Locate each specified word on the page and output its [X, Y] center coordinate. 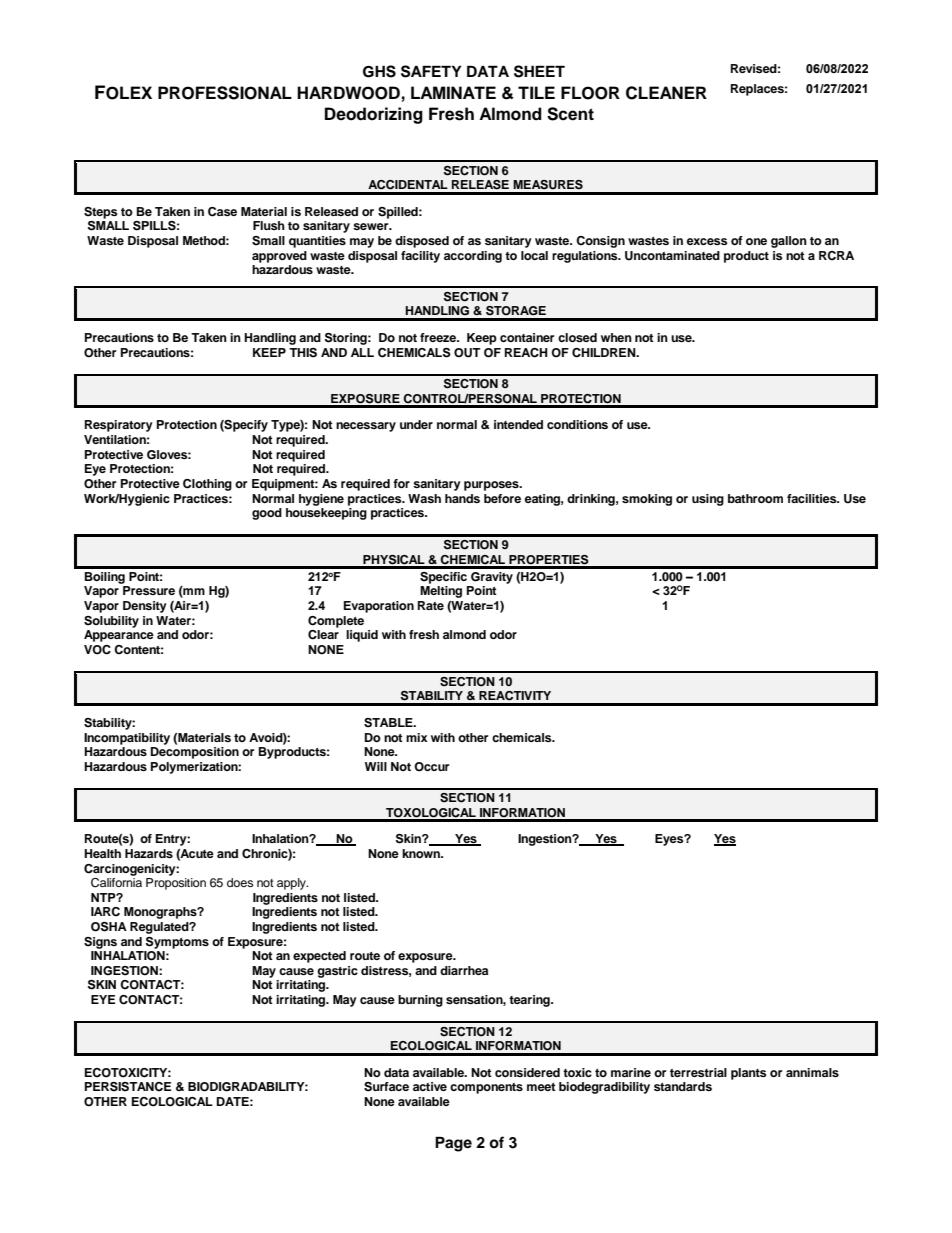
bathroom [755, 498]
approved [279, 257]
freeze [439, 337]
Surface [386, 1087]
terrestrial [698, 1072]
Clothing [207, 485]
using [708, 500]
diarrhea [464, 970]
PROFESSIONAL [225, 93]
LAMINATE [453, 92]
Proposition [176, 884]
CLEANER [666, 93]
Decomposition [195, 753]
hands [462, 498]
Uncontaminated [672, 256]
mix [417, 737]
